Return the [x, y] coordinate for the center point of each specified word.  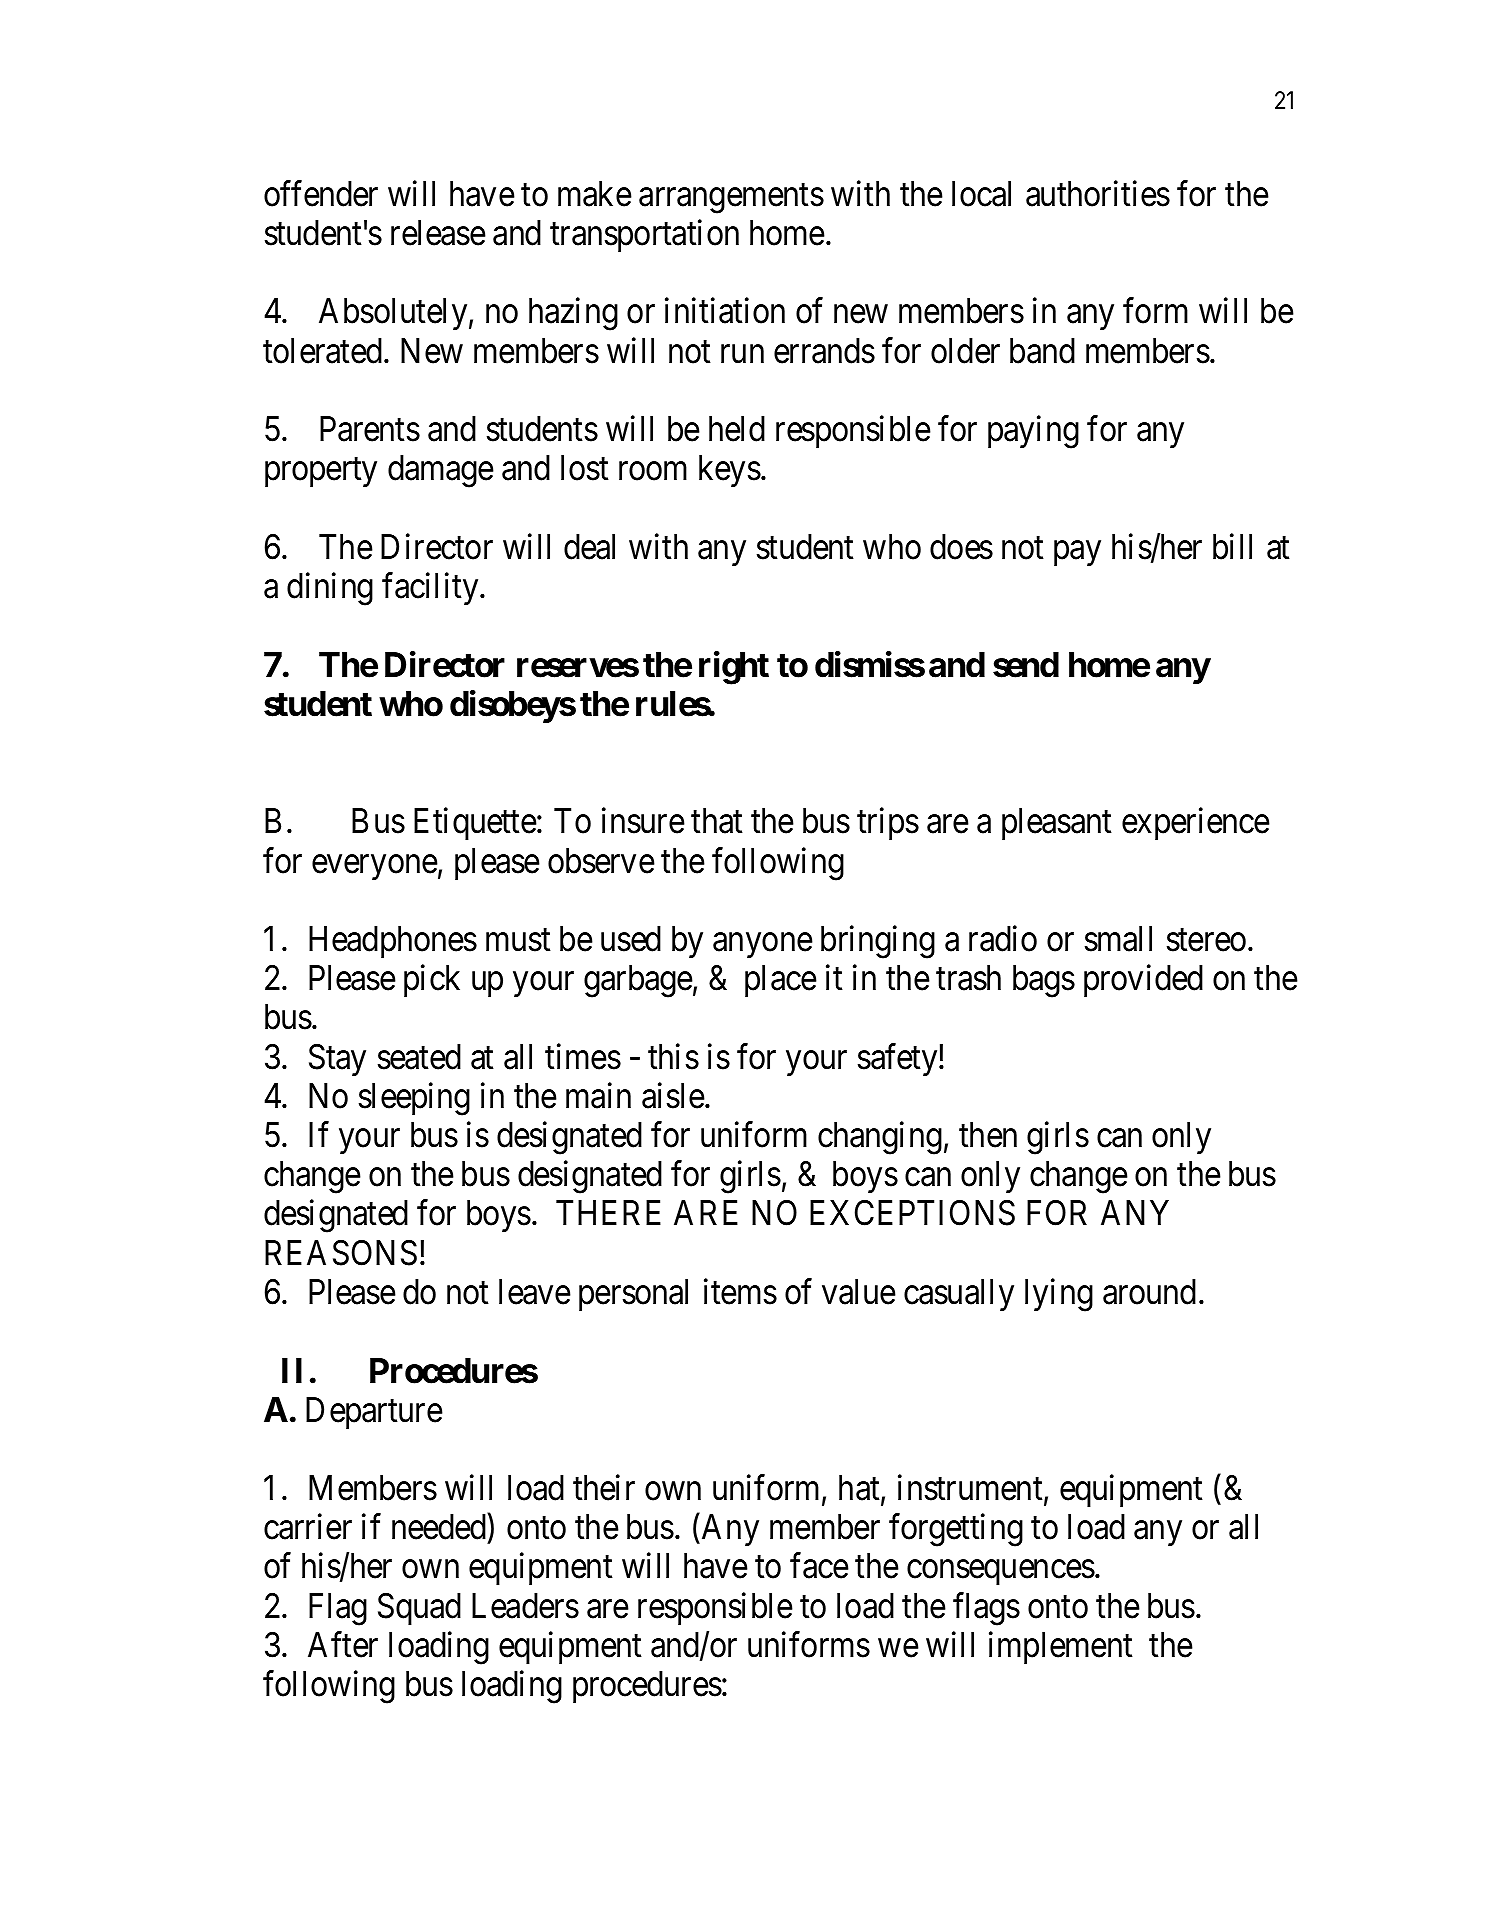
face [819, 1566]
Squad [419, 1609]
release [438, 233]
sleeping [414, 1099]
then [988, 1135]
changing [880, 1138]
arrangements [731, 199]
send [1026, 665]
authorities [1098, 194]
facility [431, 589]
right [734, 668]
